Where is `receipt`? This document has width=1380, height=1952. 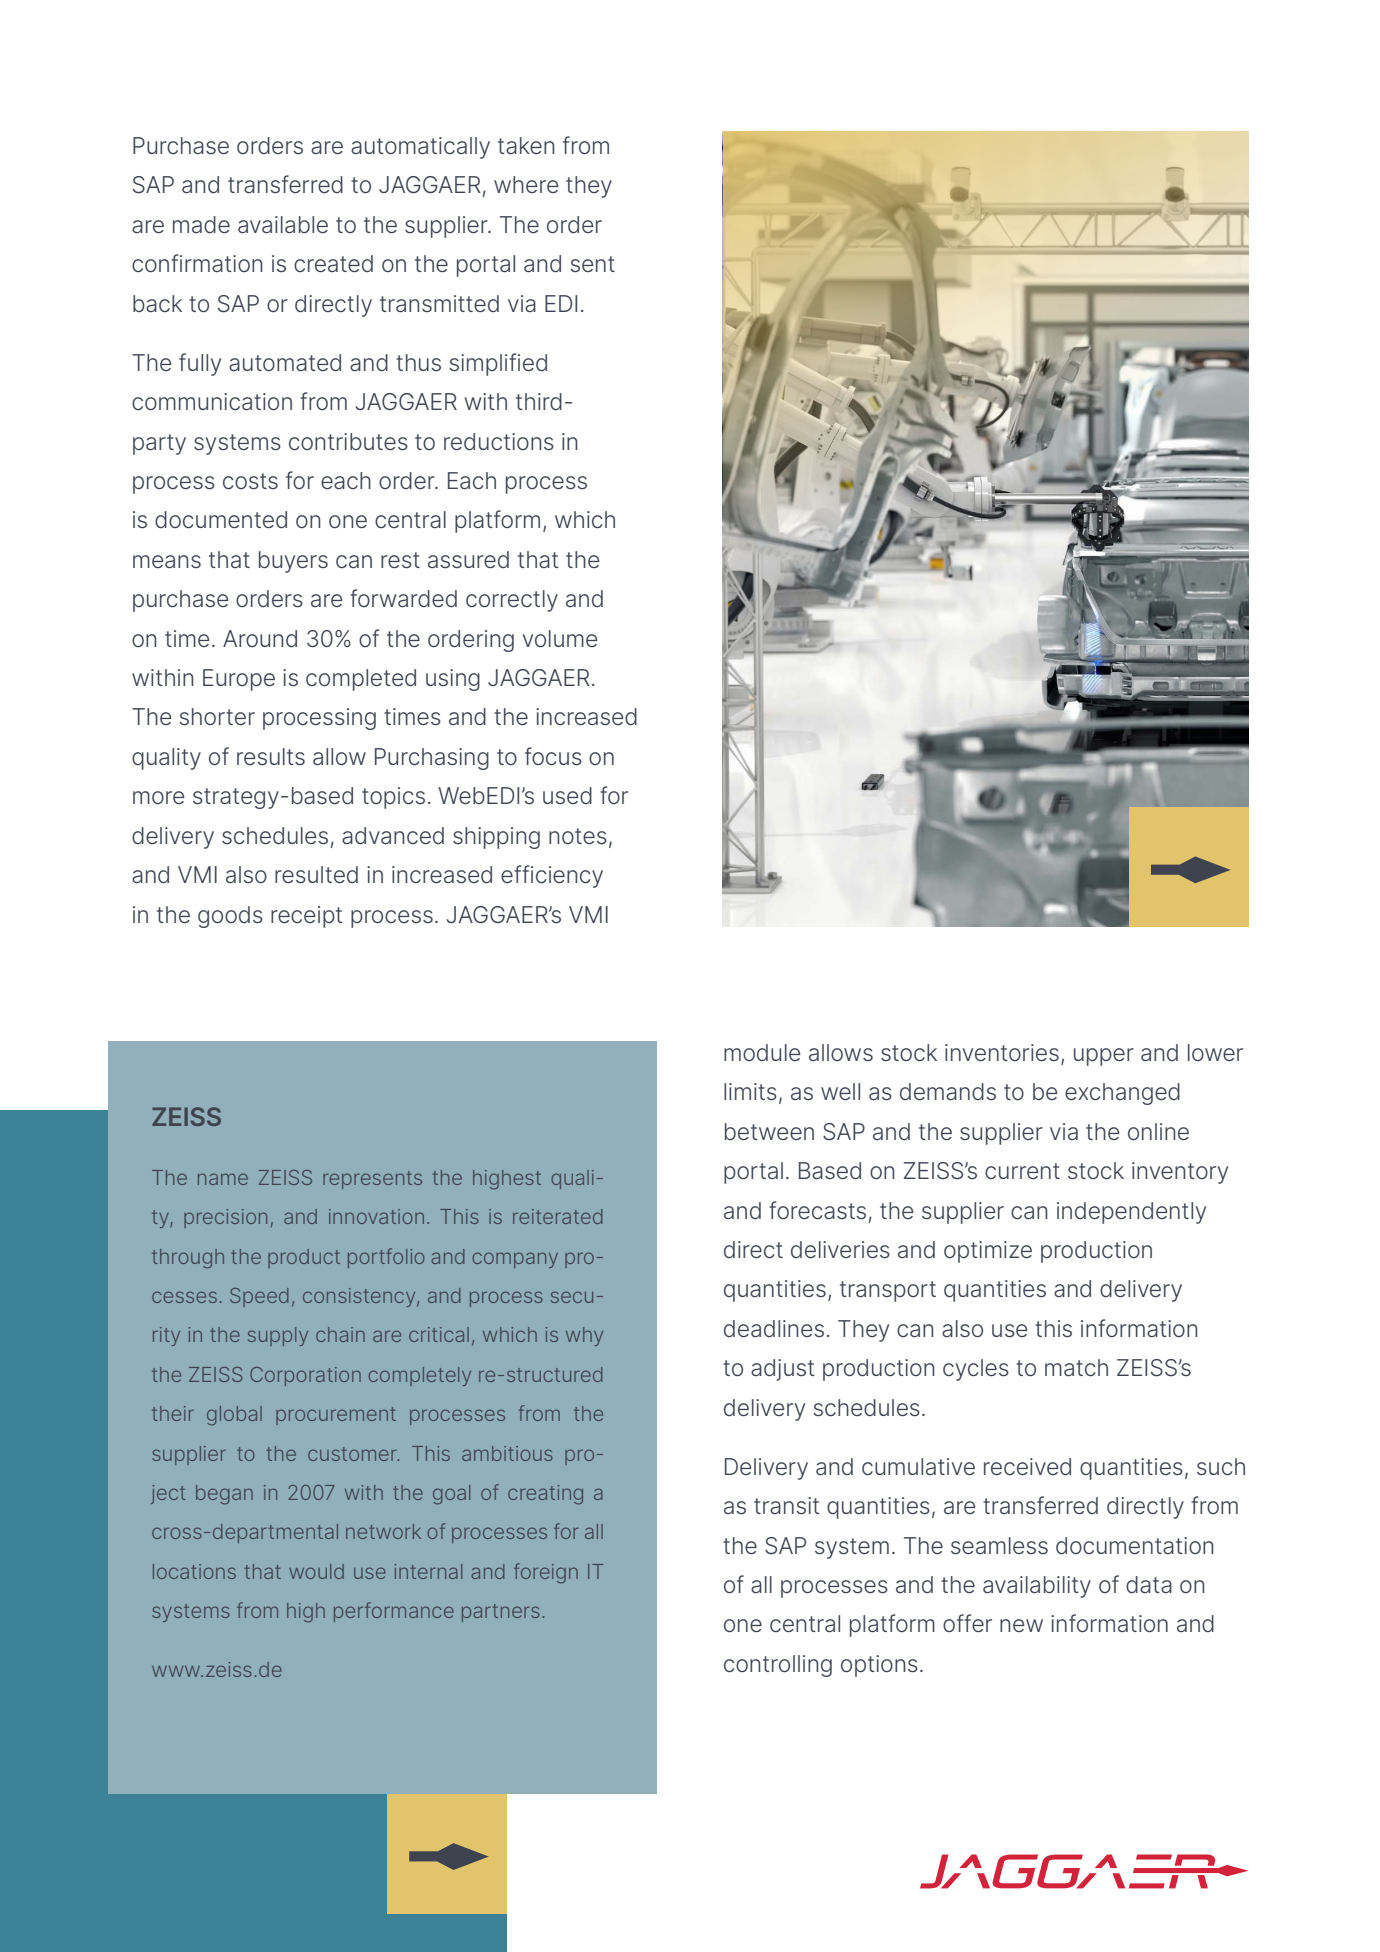
receipt is located at coordinates (307, 917).
